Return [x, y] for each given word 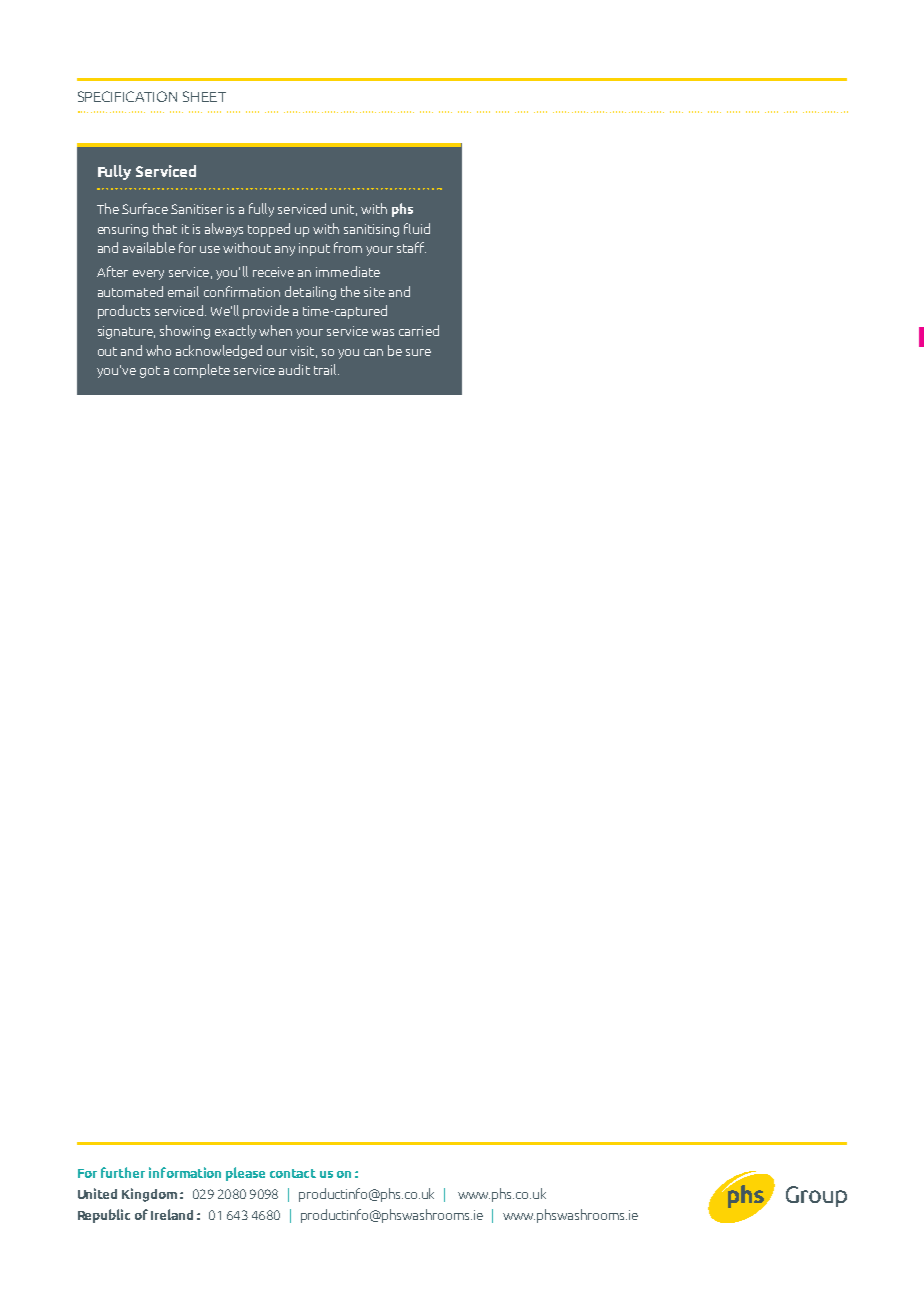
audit [294, 369]
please [245, 1174]
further [123, 1172]
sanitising [371, 230]
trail [326, 369]
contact [293, 1173]
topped [269, 230]
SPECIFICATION [127, 96]
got [150, 372]
